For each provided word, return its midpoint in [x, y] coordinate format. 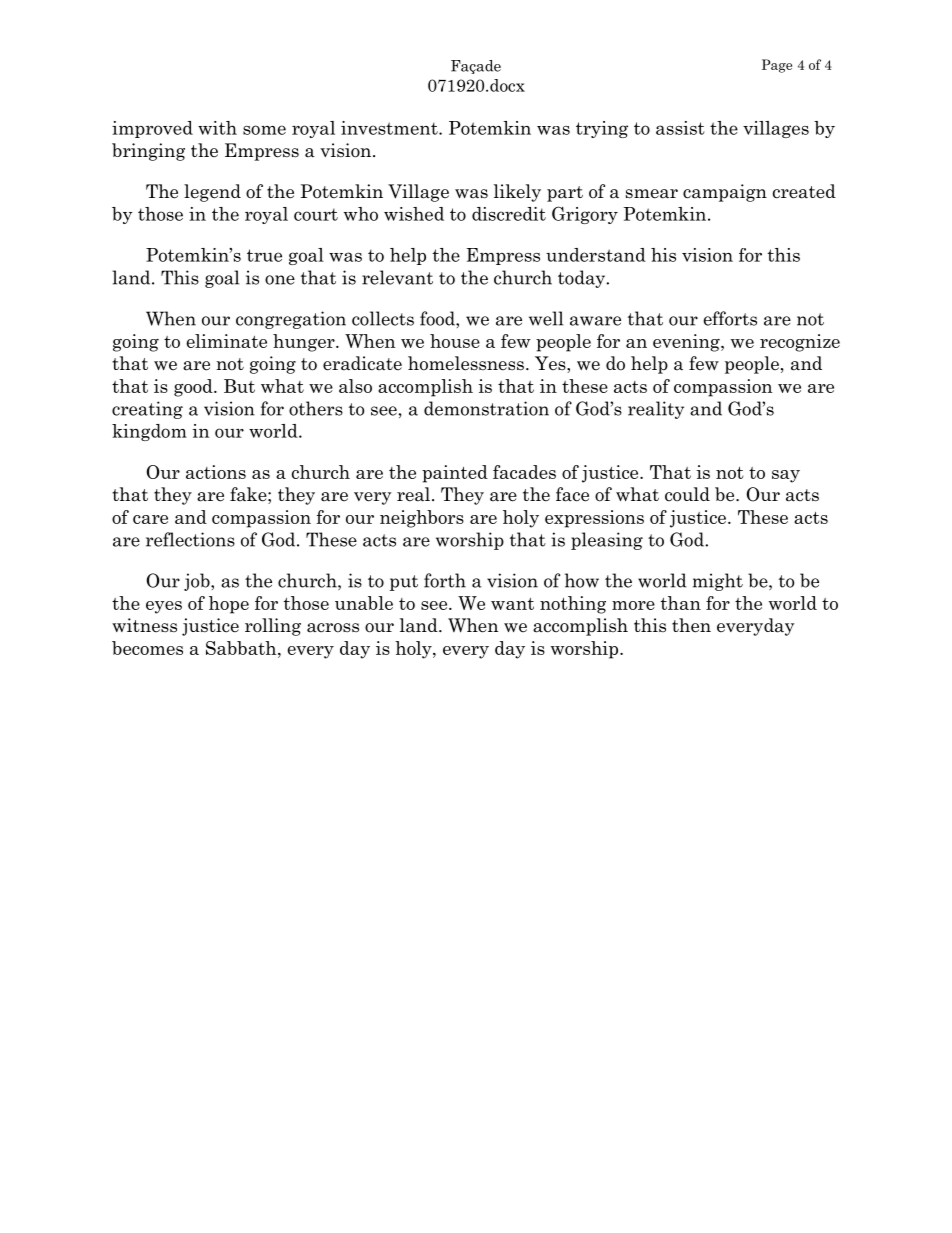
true [264, 255]
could [687, 494]
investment [390, 128]
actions [216, 472]
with [217, 128]
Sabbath [242, 648]
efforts [730, 318]
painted [455, 474]
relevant [397, 277]
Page [777, 66]
